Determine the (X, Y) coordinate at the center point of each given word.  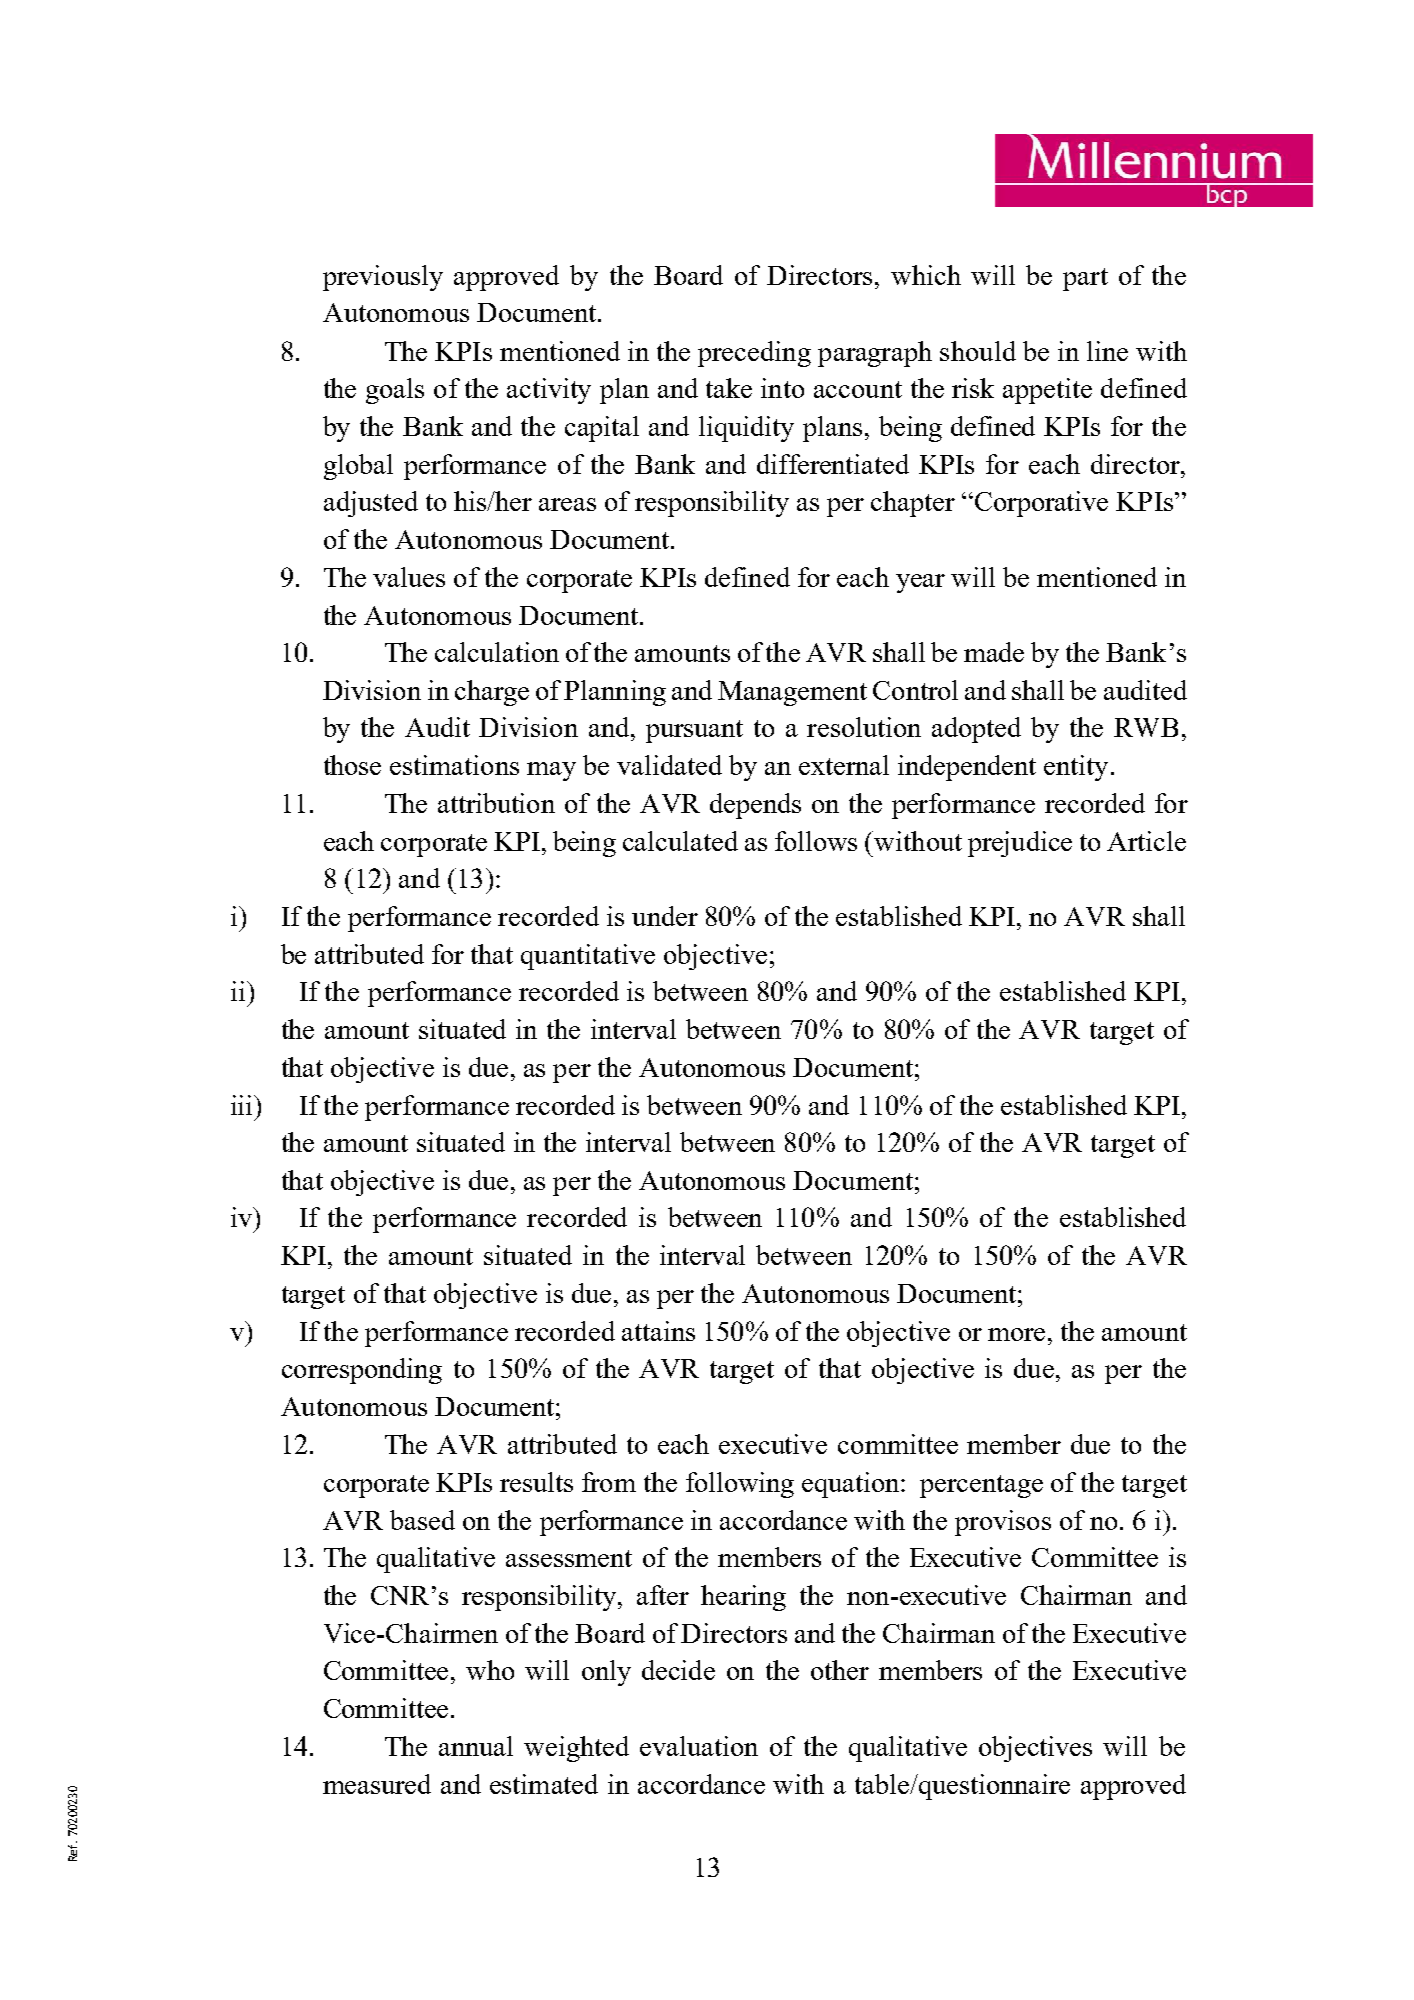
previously (383, 278)
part (1085, 279)
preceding (754, 354)
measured (377, 1784)
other (840, 1670)
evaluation (699, 1746)
